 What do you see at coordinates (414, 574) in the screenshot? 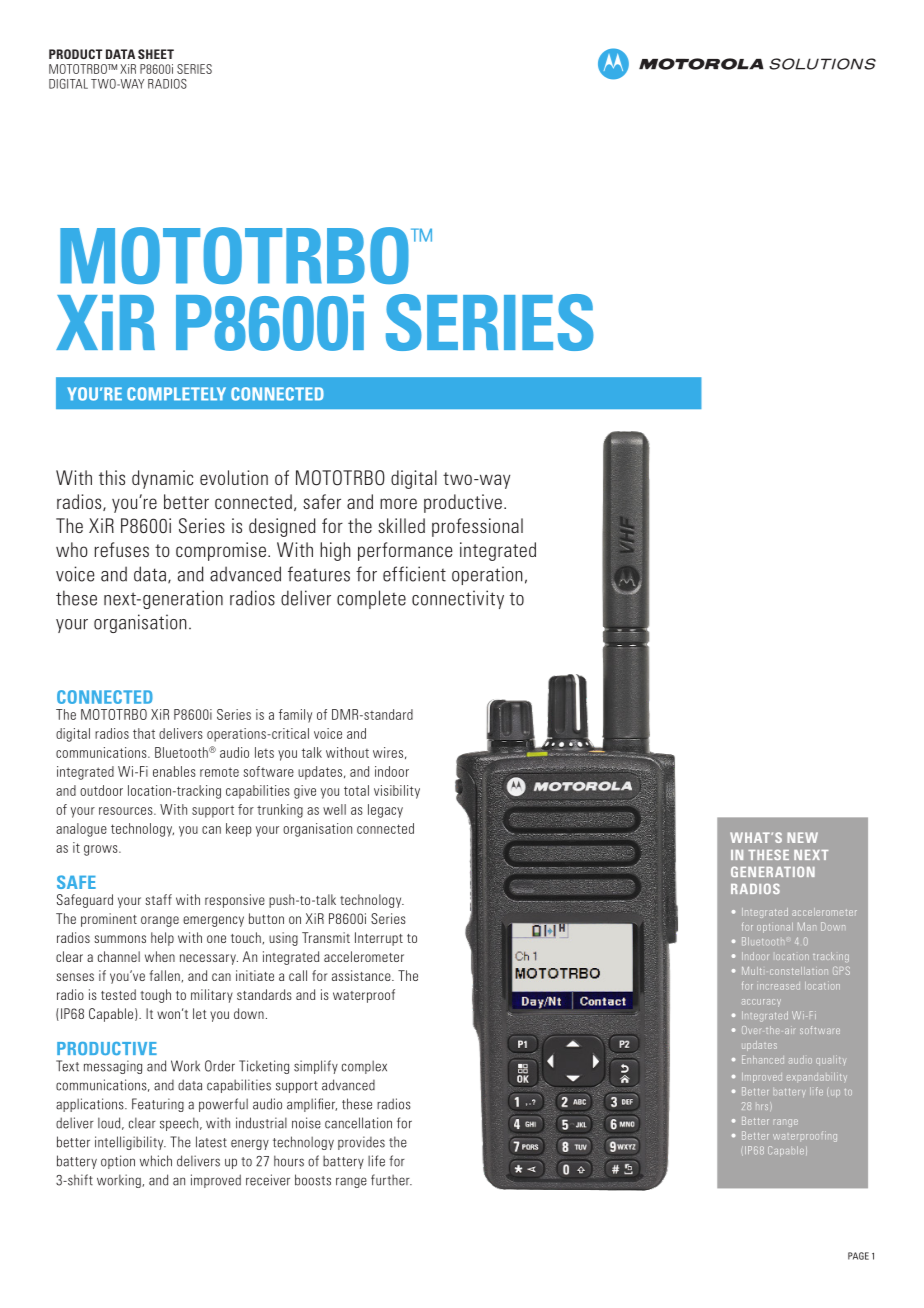
I see `efficient` at bounding box center [414, 574].
